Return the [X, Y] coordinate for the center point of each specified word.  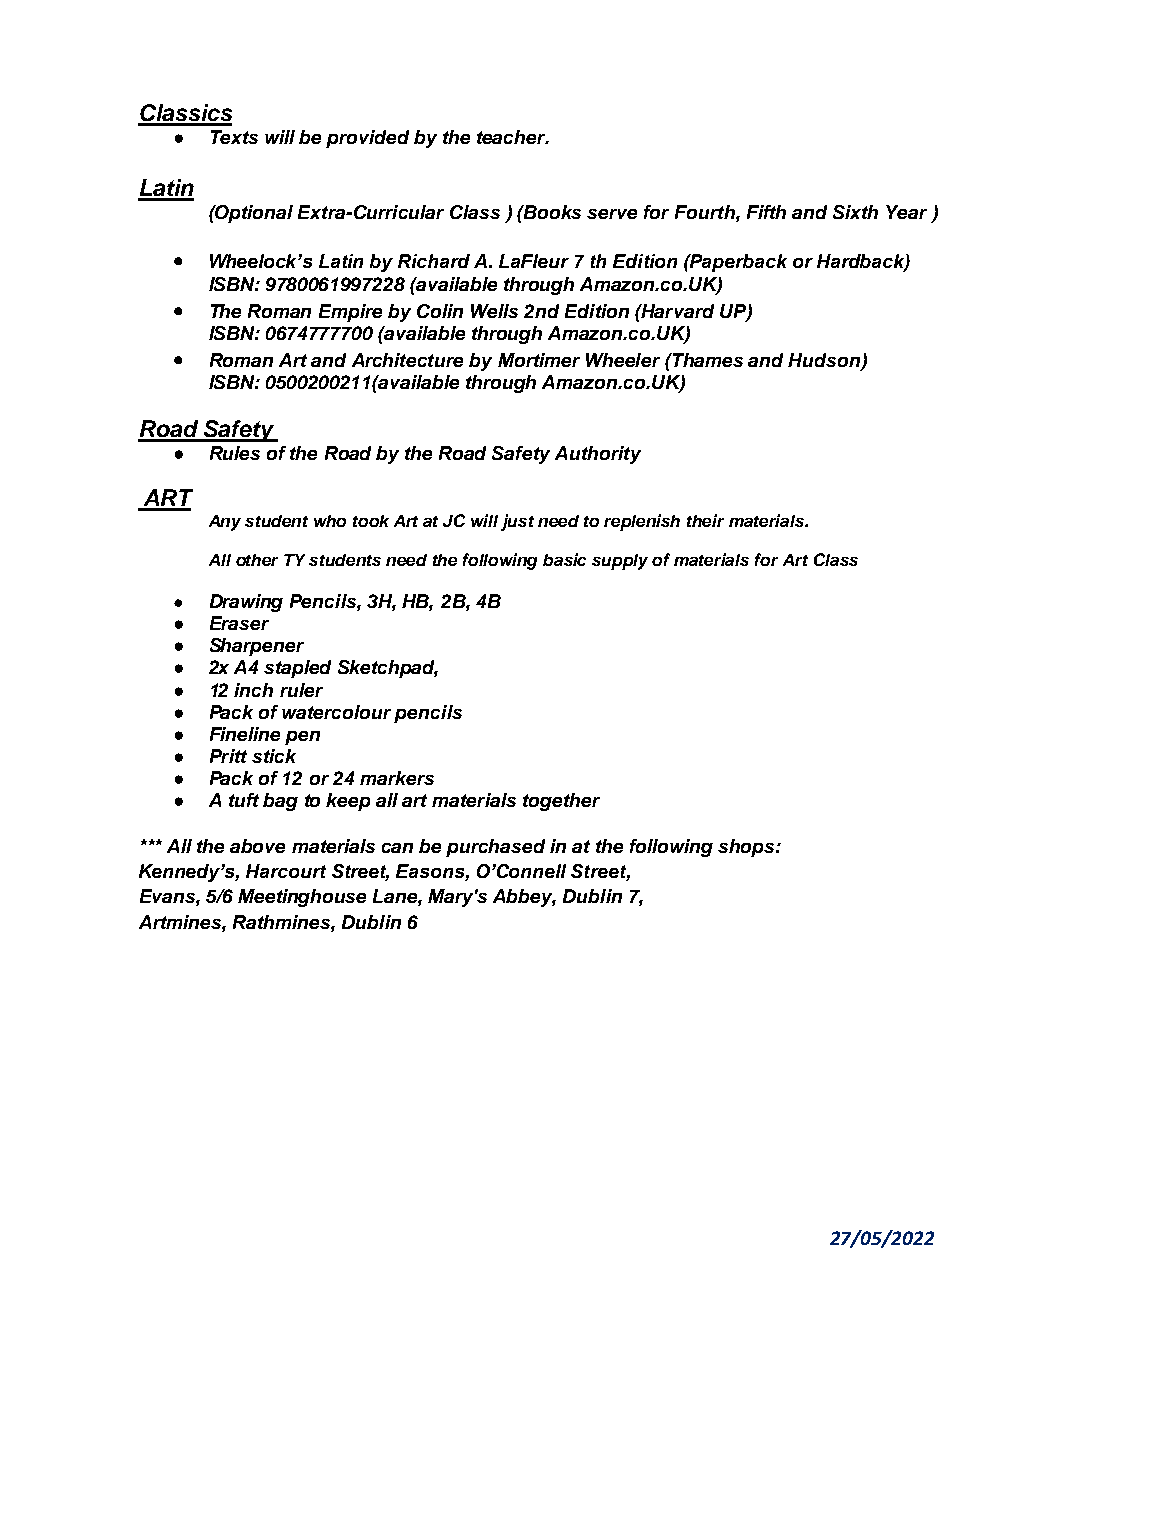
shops [747, 848]
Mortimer [539, 360]
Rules [235, 453]
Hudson [825, 361]
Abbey [524, 898]
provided [367, 139]
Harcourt [286, 871]
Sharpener [257, 647]
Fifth [766, 212]
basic [564, 559]
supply [620, 562]
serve [612, 214]
